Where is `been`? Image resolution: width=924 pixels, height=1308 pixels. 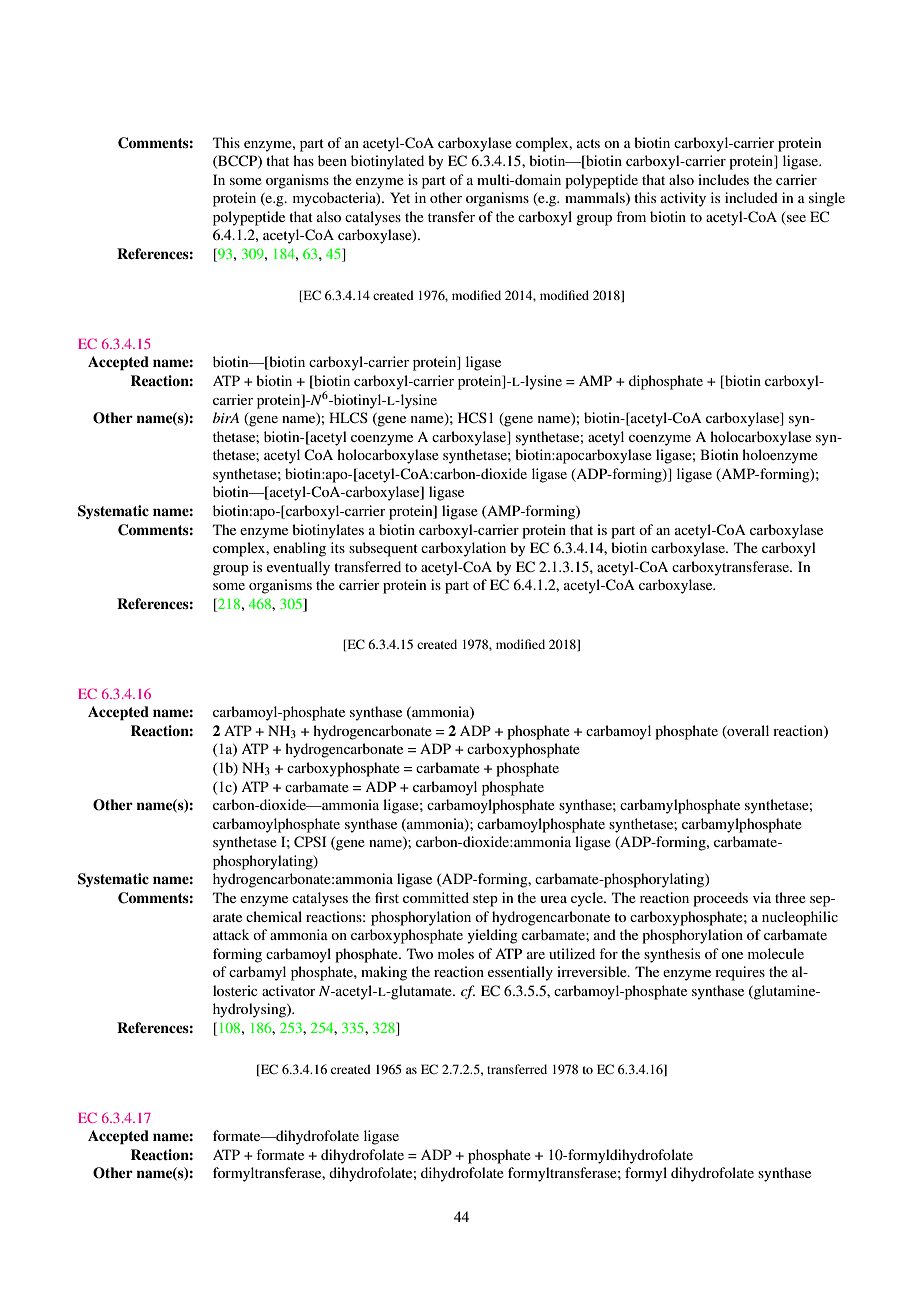 been is located at coordinates (332, 160).
